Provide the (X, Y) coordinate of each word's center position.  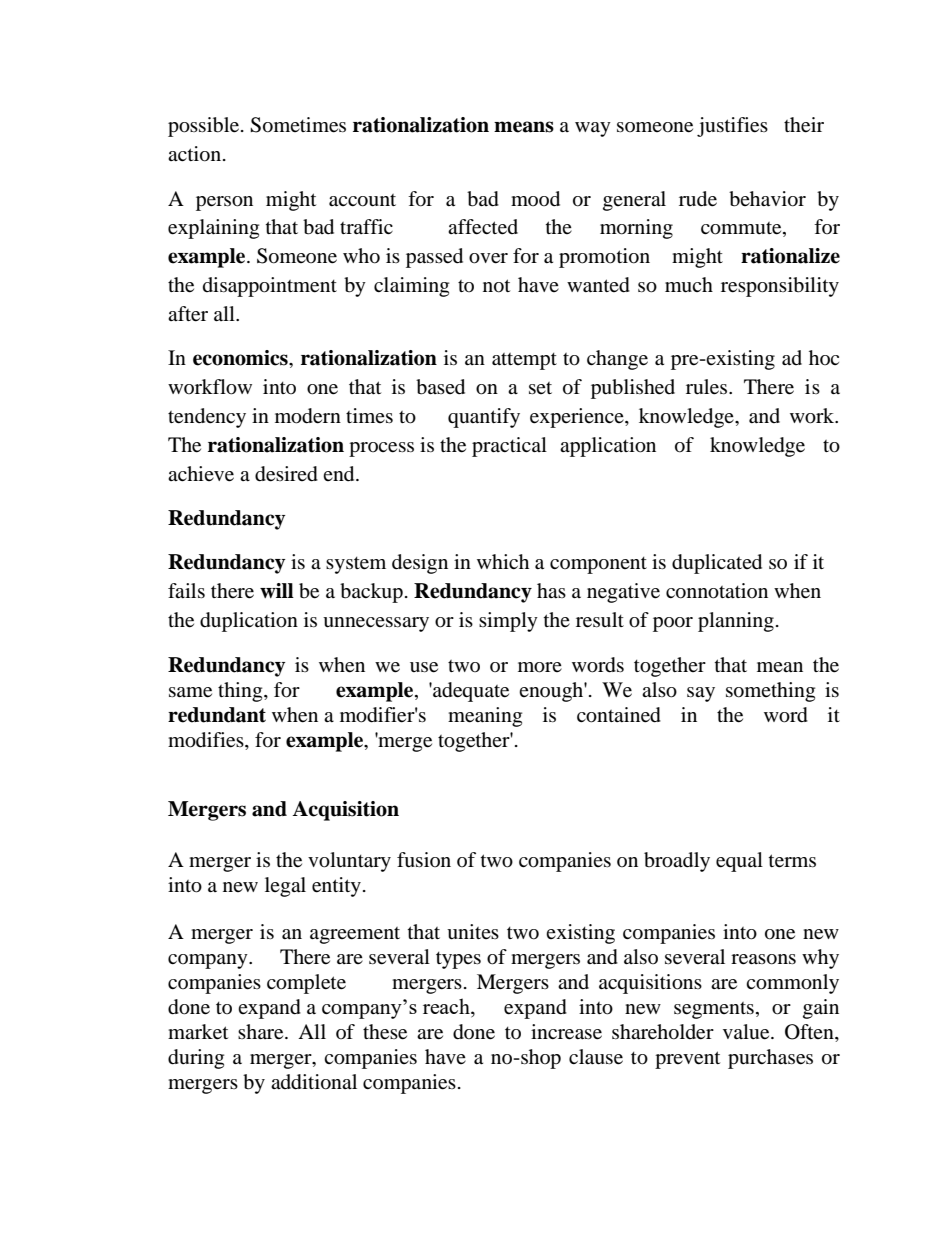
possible (205, 127)
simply (508, 622)
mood (535, 199)
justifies (732, 127)
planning (736, 622)
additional (314, 1082)
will (277, 590)
